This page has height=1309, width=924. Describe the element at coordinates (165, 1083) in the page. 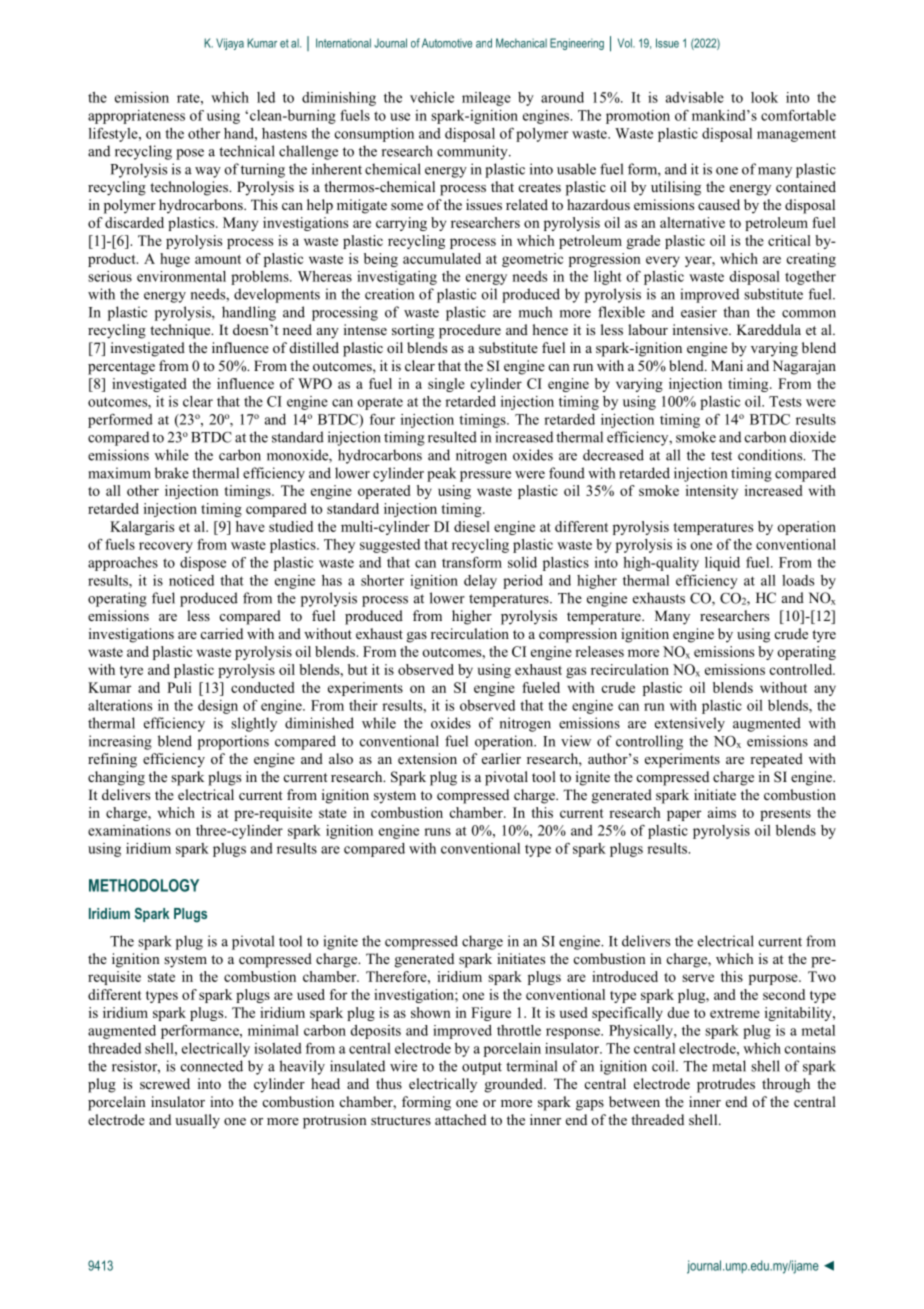

I see `screwed` at that location.
